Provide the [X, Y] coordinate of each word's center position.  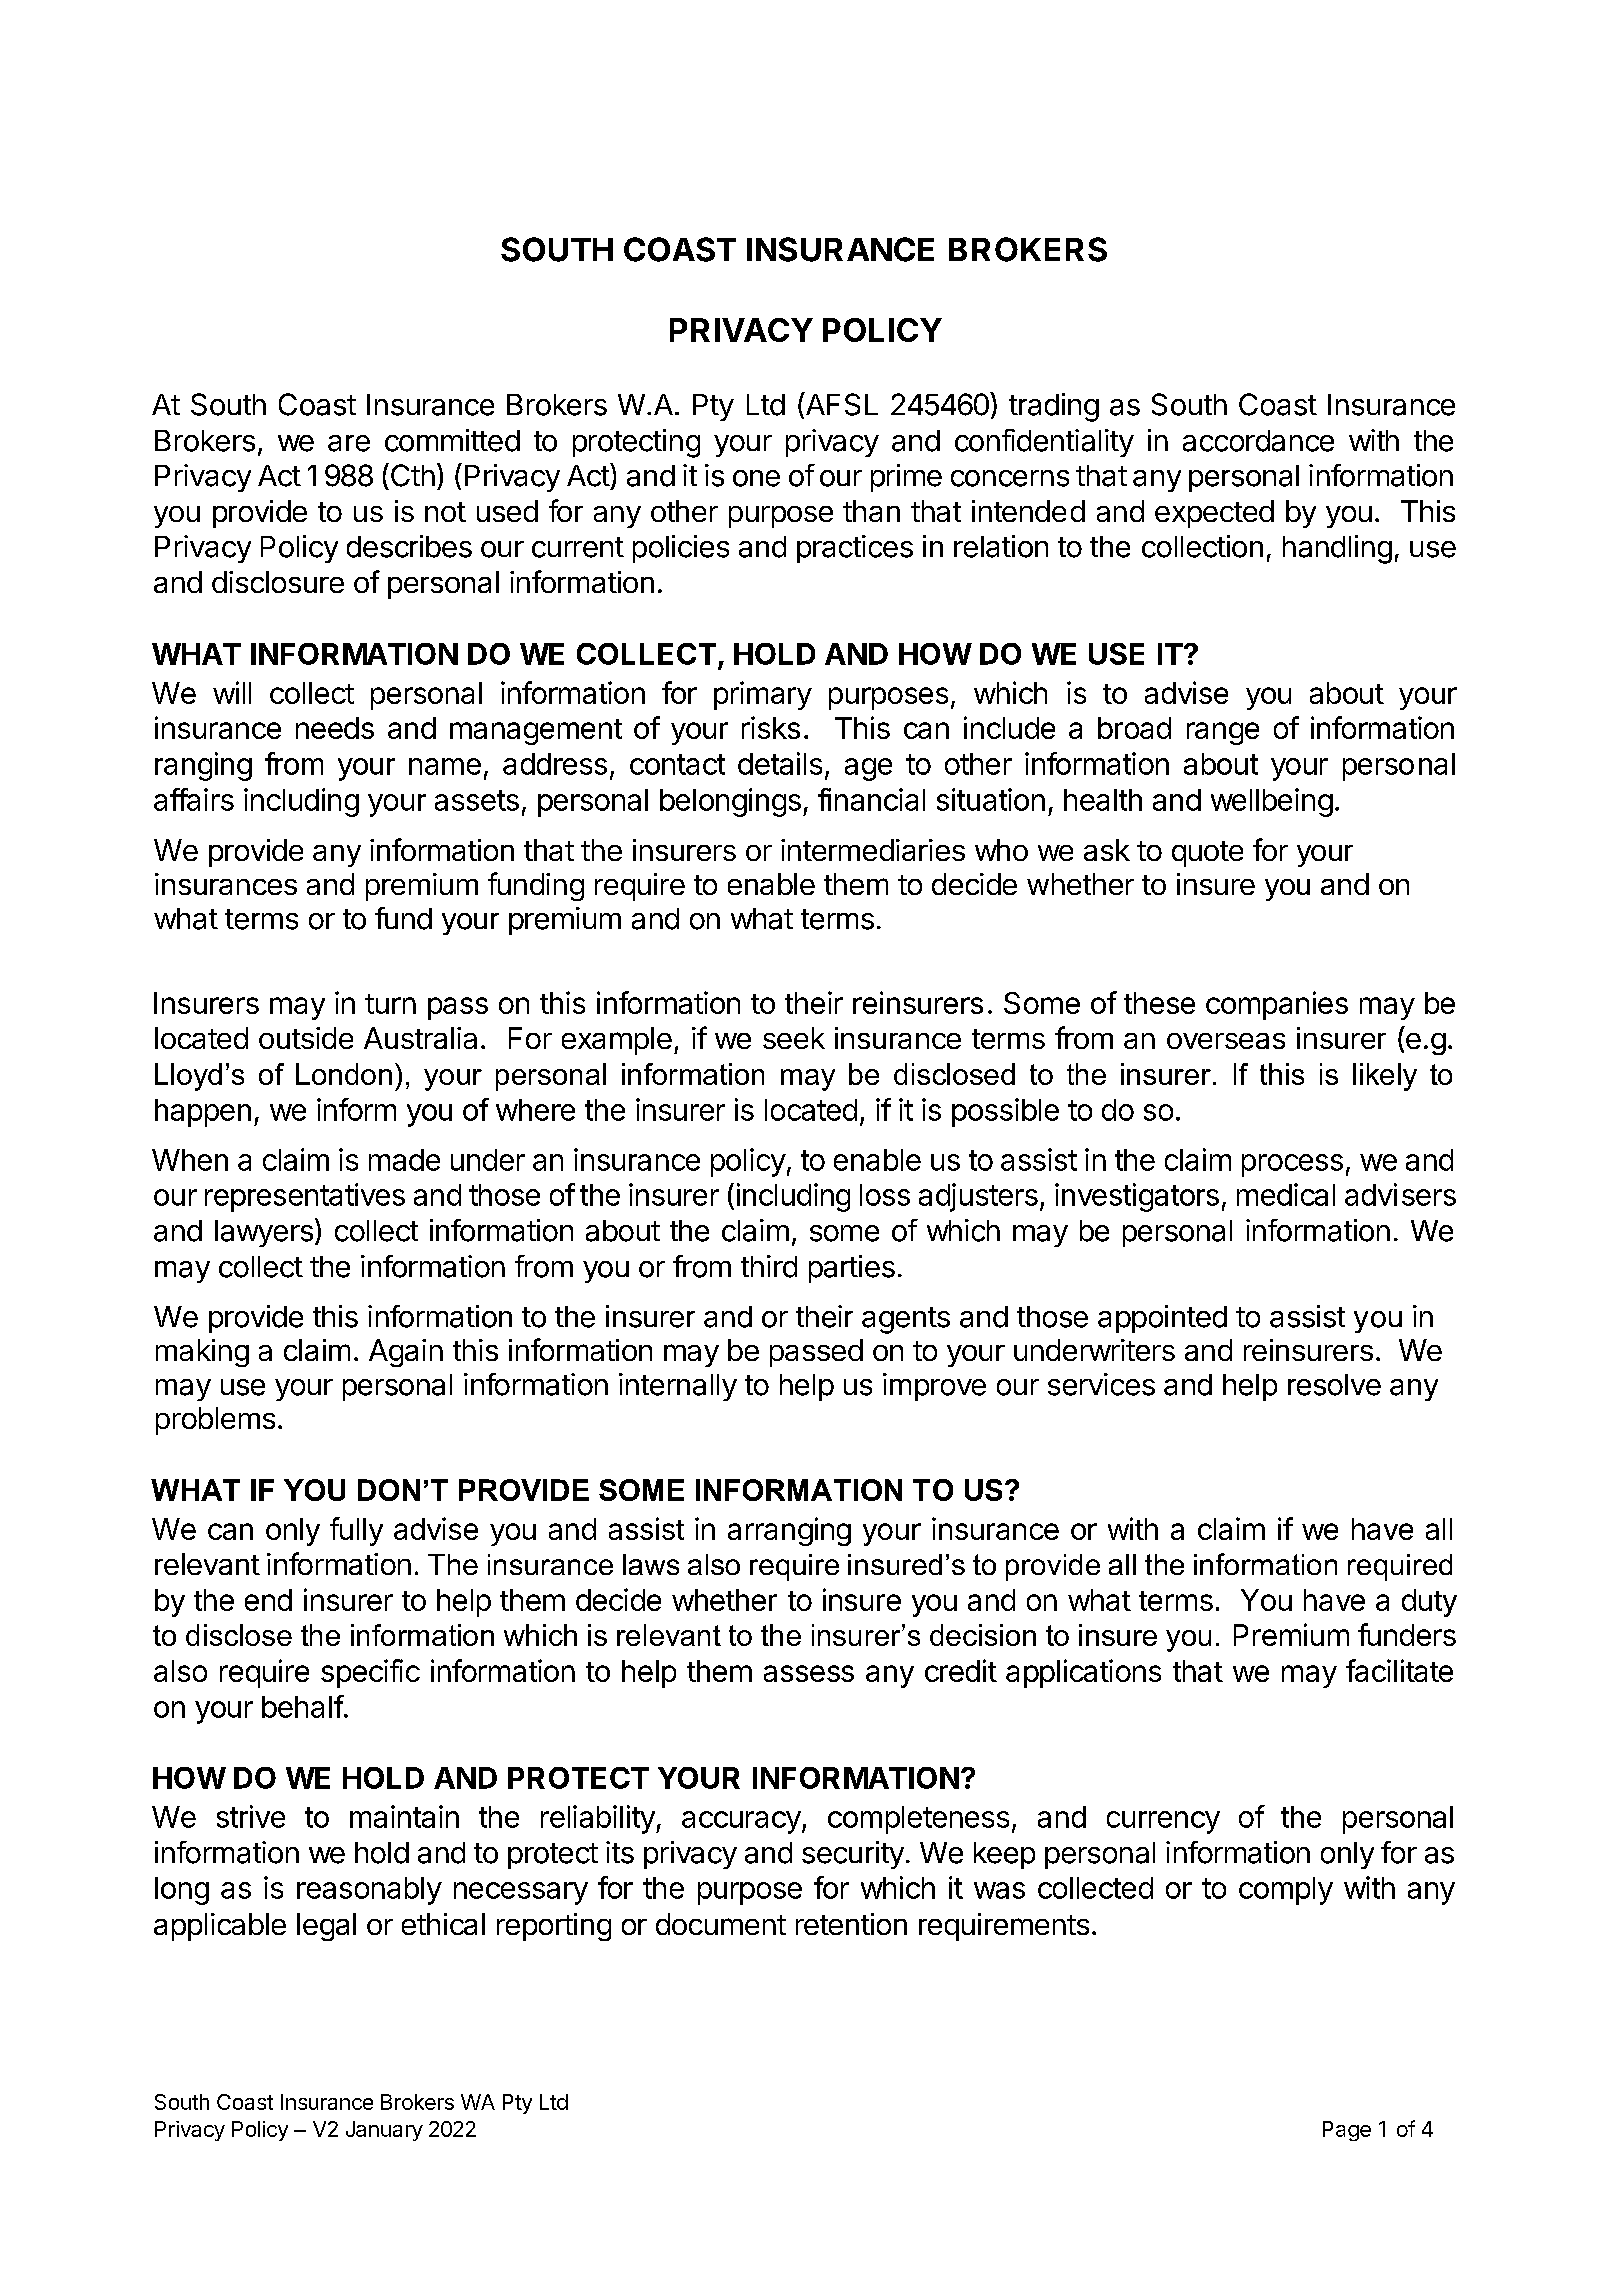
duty [1429, 1603]
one [756, 478]
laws [651, 1564]
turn [390, 1004]
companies [1277, 1005]
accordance [1258, 441]
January [384, 2131]
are [349, 443]
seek [794, 1038]
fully [356, 1531]
